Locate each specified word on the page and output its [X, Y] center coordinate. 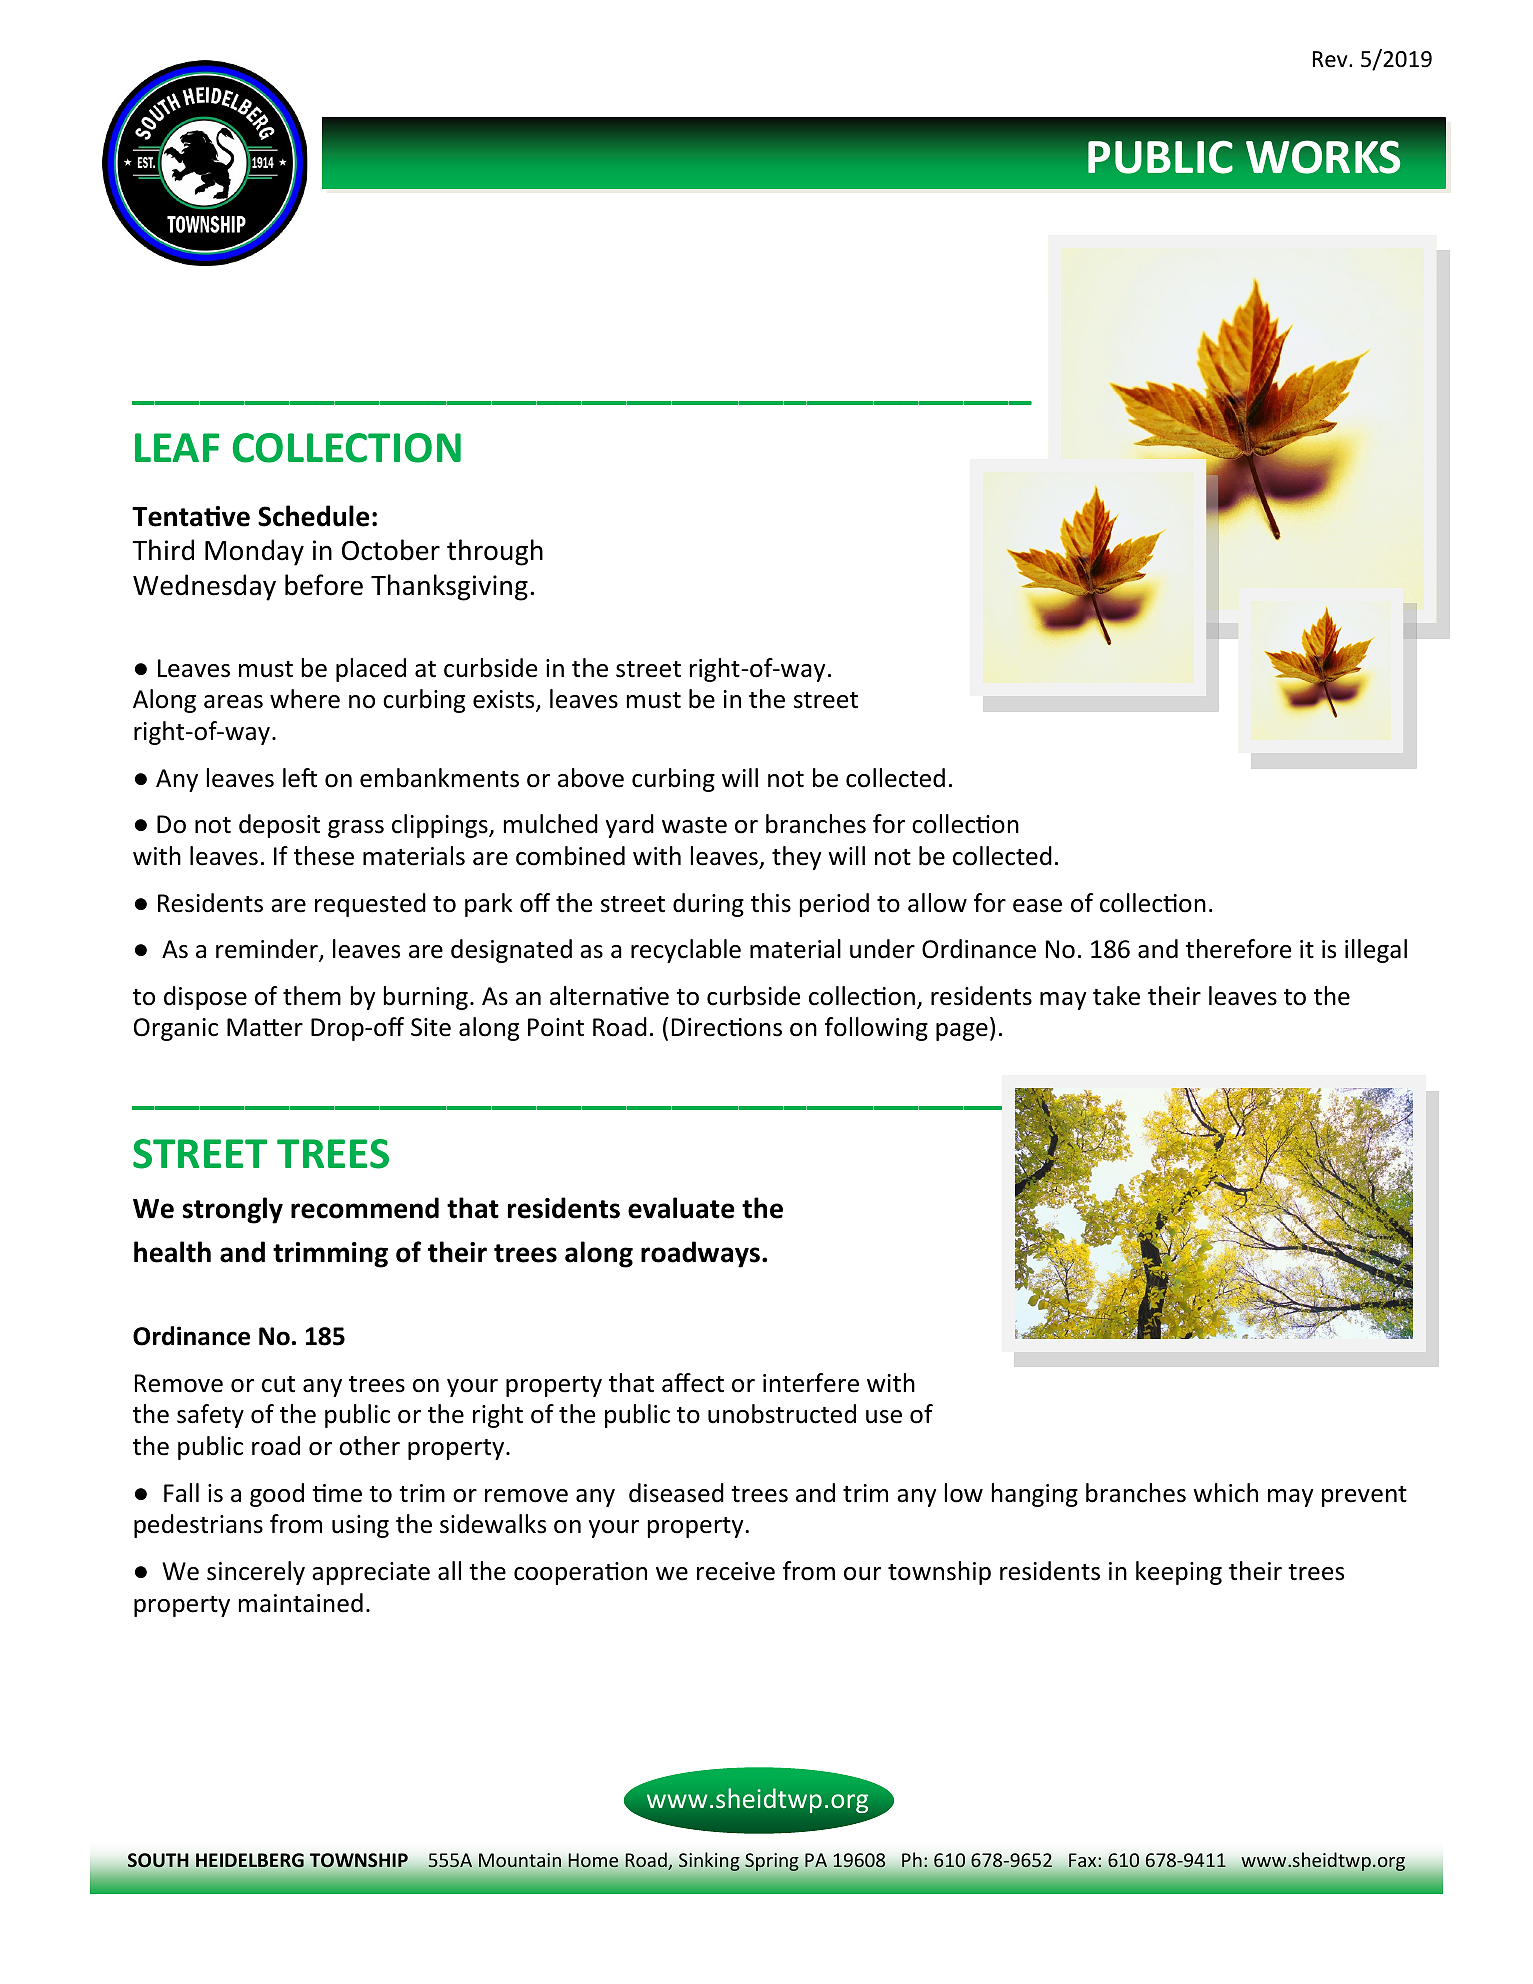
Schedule [313, 516]
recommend [365, 1208]
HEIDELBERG [250, 1860]
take [1116, 996]
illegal [1376, 951]
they [796, 858]
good [277, 1495]
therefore [1238, 949]
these [324, 856]
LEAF [177, 447]
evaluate [681, 1208]
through [495, 552]
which [1225, 1493]
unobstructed [782, 1414]
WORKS [1323, 157]
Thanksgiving [449, 587]
